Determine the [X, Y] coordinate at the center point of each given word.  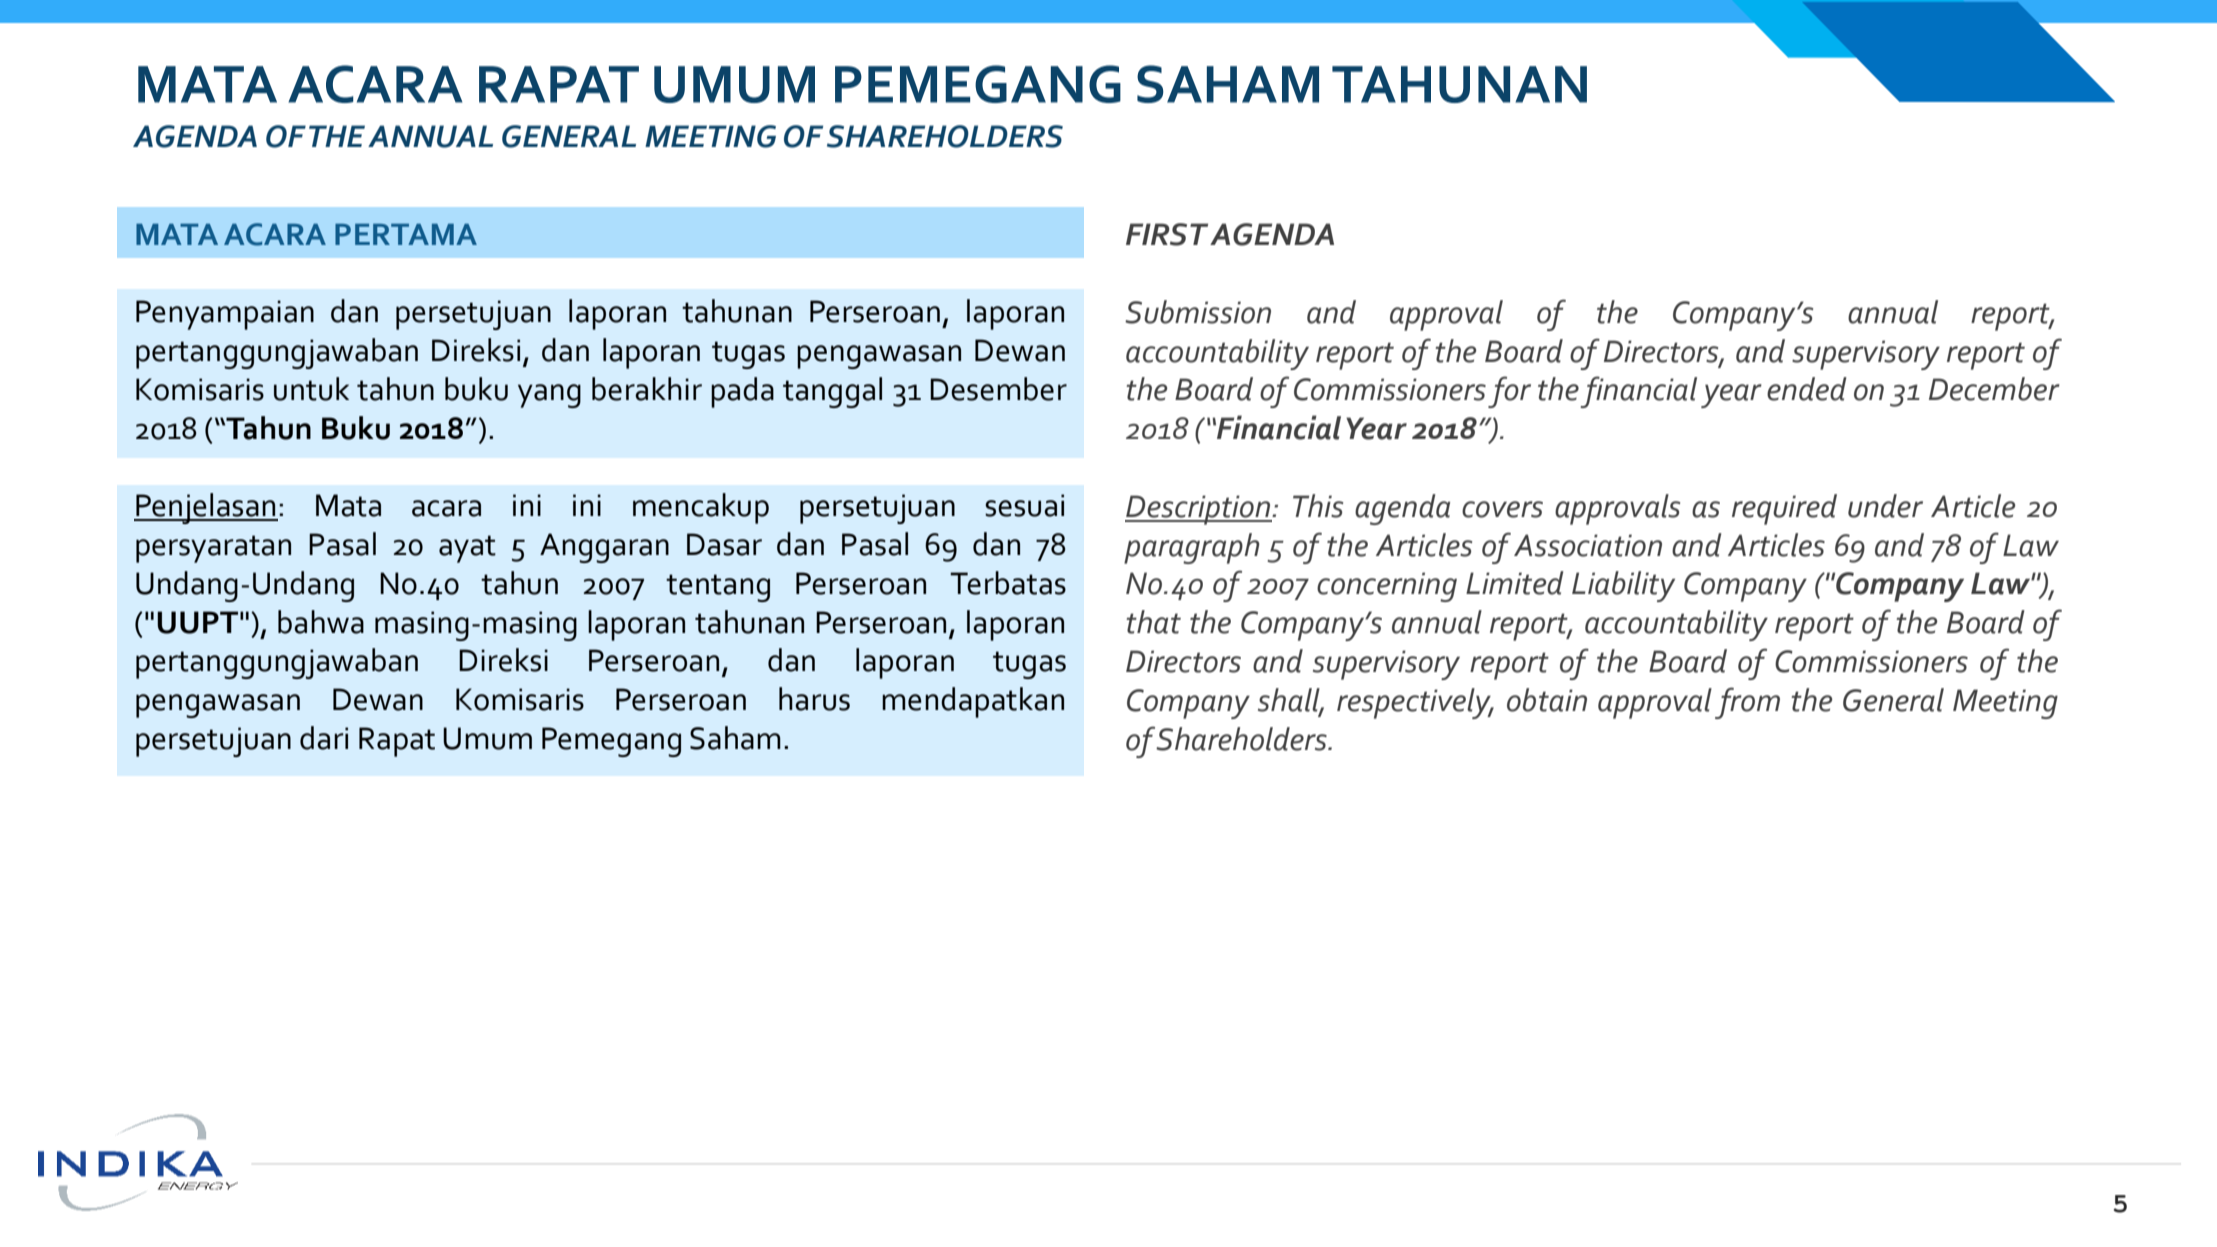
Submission [1198, 312]
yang [549, 396]
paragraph [1192, 548]
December [1994, 389]
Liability [1623, 586]
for [1509, 392]
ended [1807, 389]
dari [324, 738]
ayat [467, 549]
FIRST [1167, 234]
